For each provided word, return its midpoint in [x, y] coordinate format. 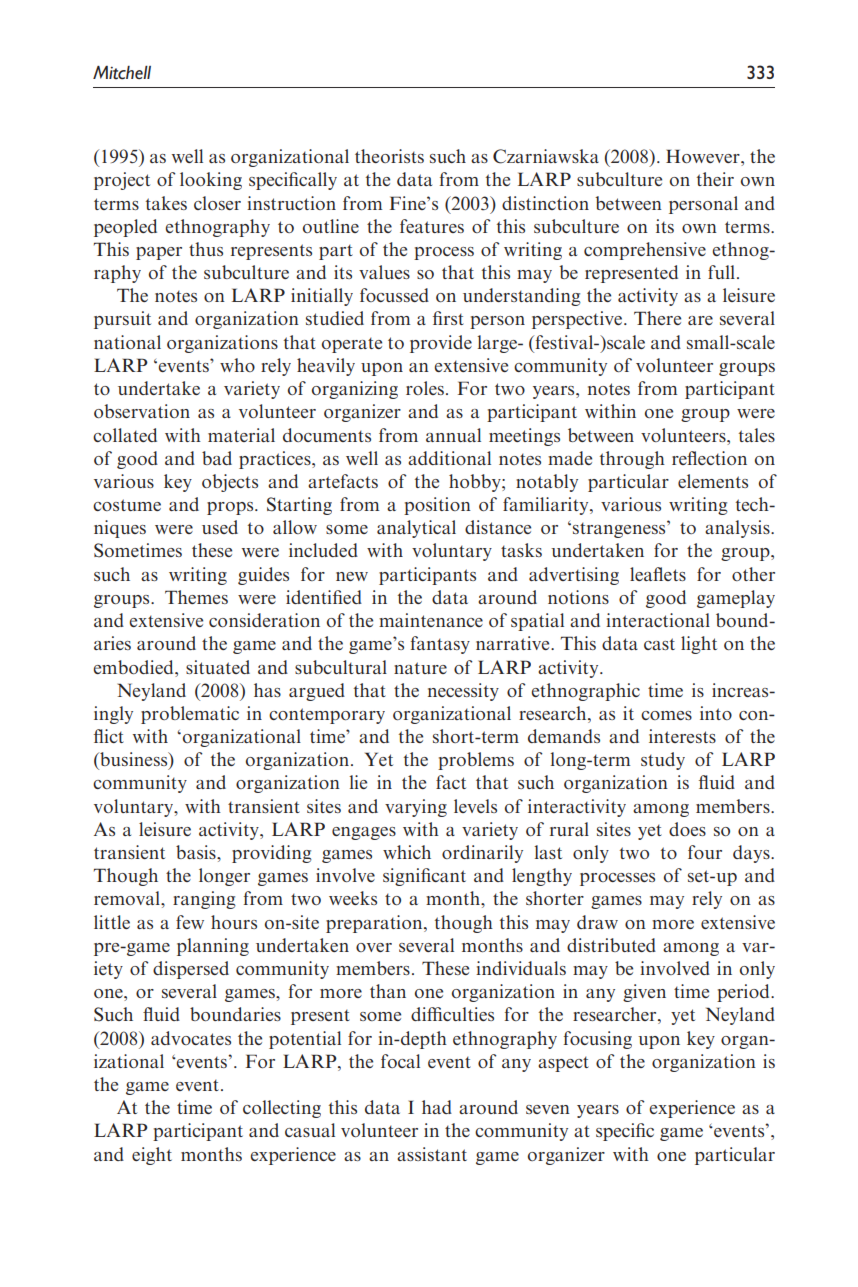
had [437, 1107]
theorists [389, 156]
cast [659, 644]
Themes [196, 597]
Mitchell [122, 73]
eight [152, 1156]
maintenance [431, 620]
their [715, 179]
